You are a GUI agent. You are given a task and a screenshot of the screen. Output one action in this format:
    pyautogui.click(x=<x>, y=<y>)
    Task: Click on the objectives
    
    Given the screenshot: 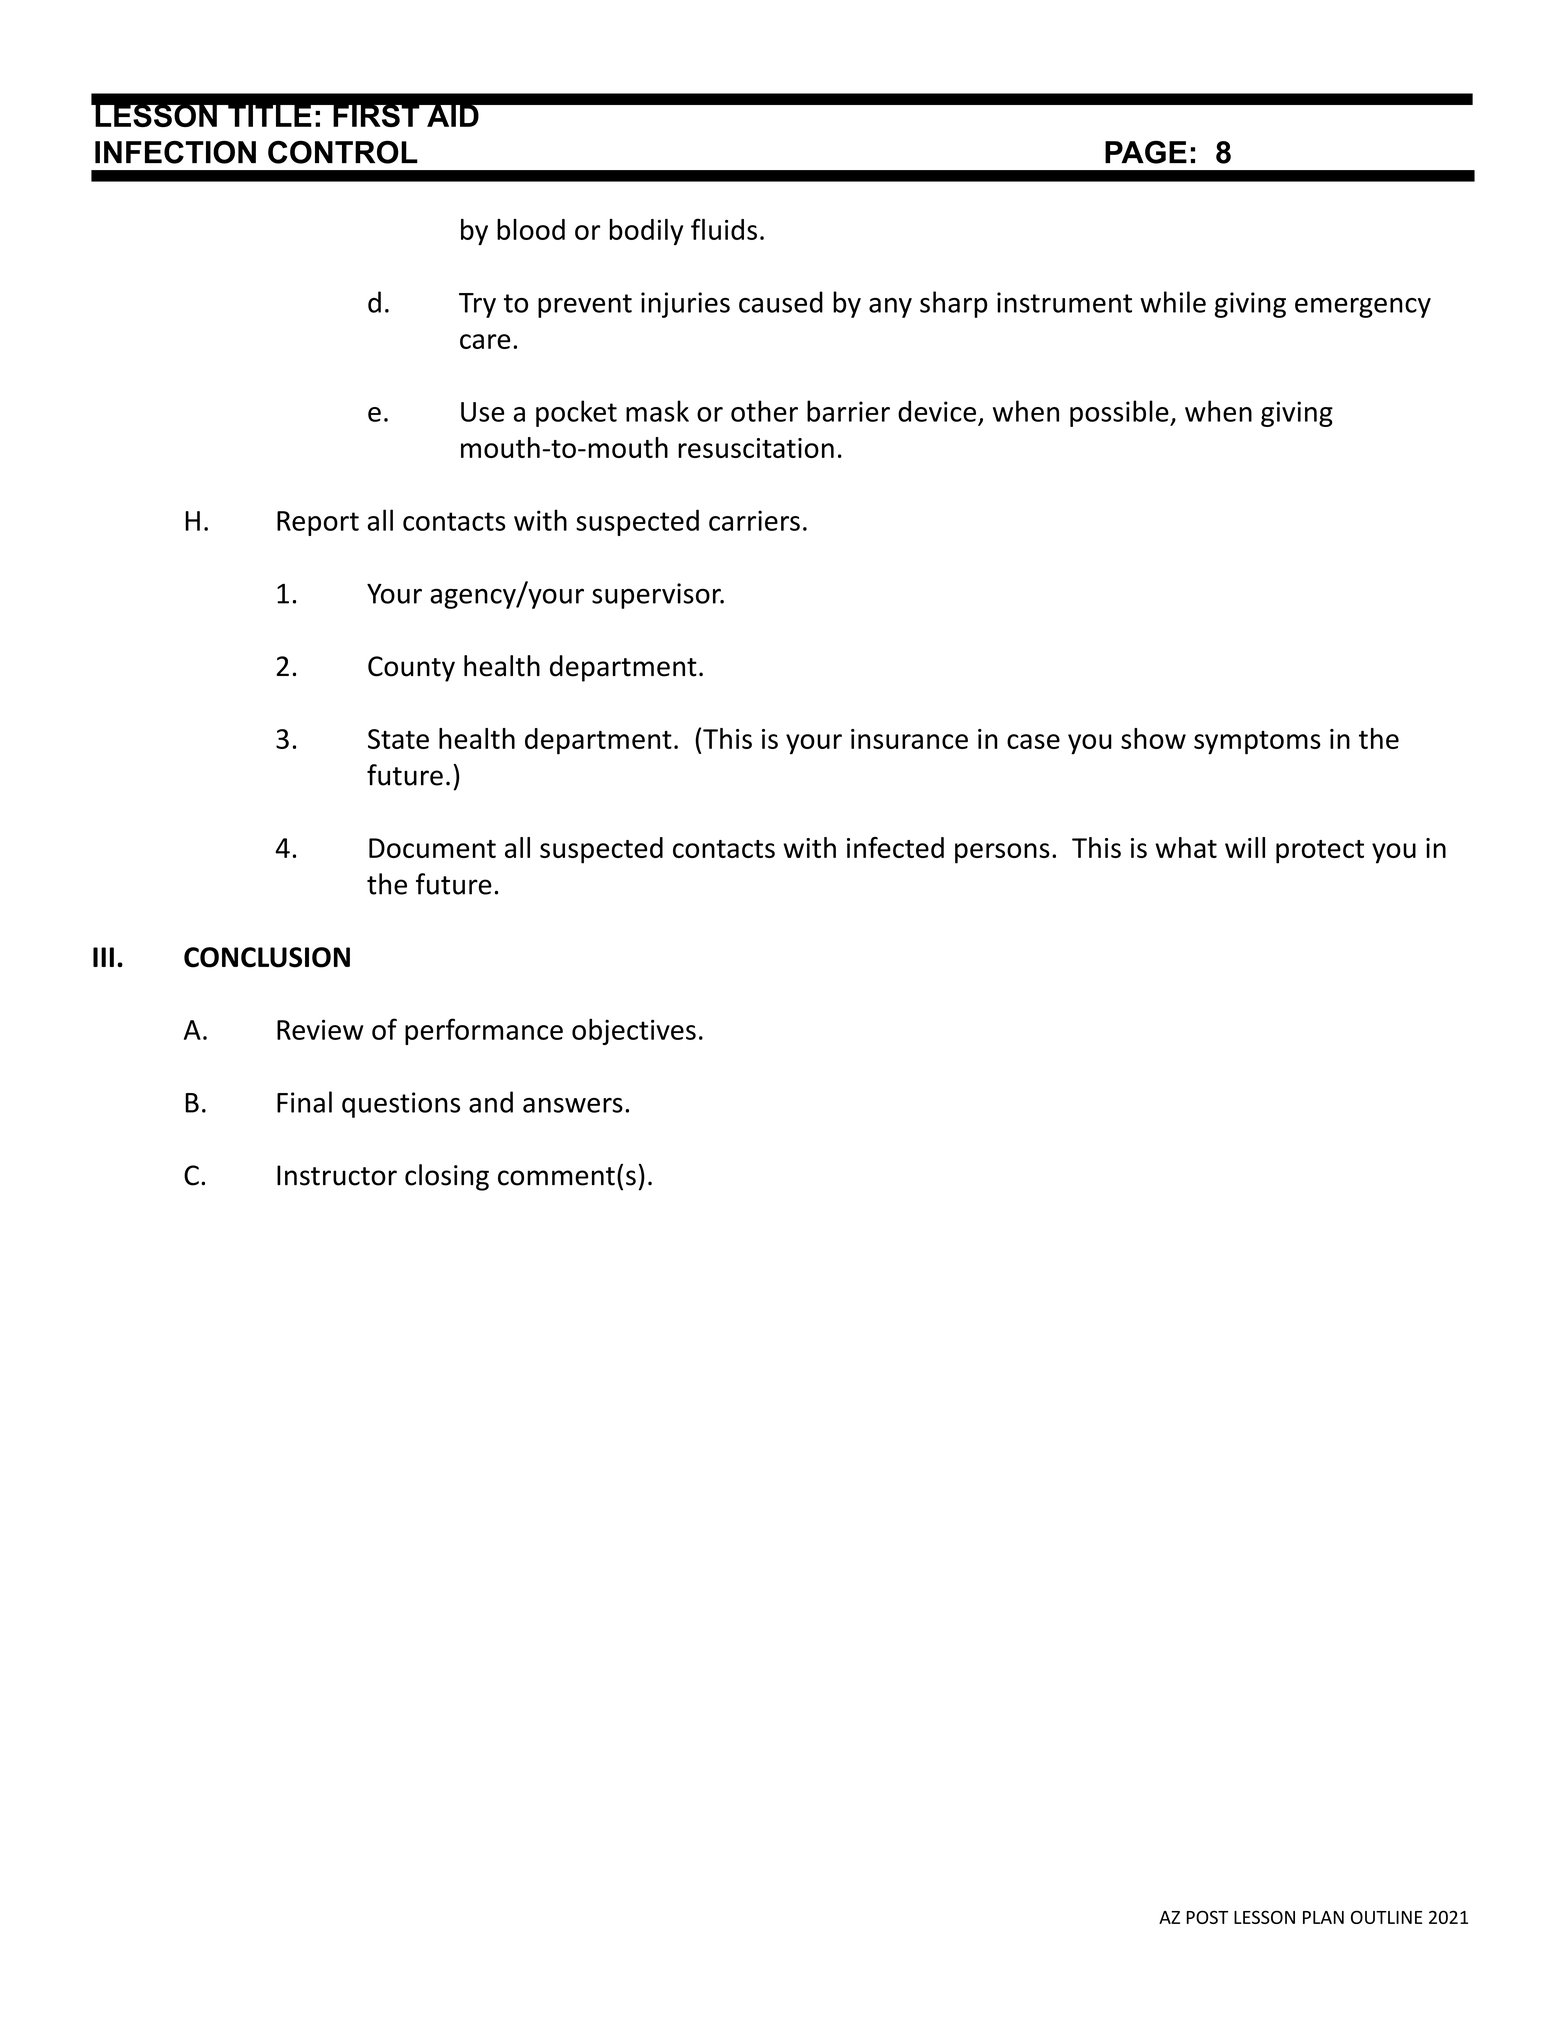 What is the action you would take?
    pyautogui.click(x=634, y=1031)
